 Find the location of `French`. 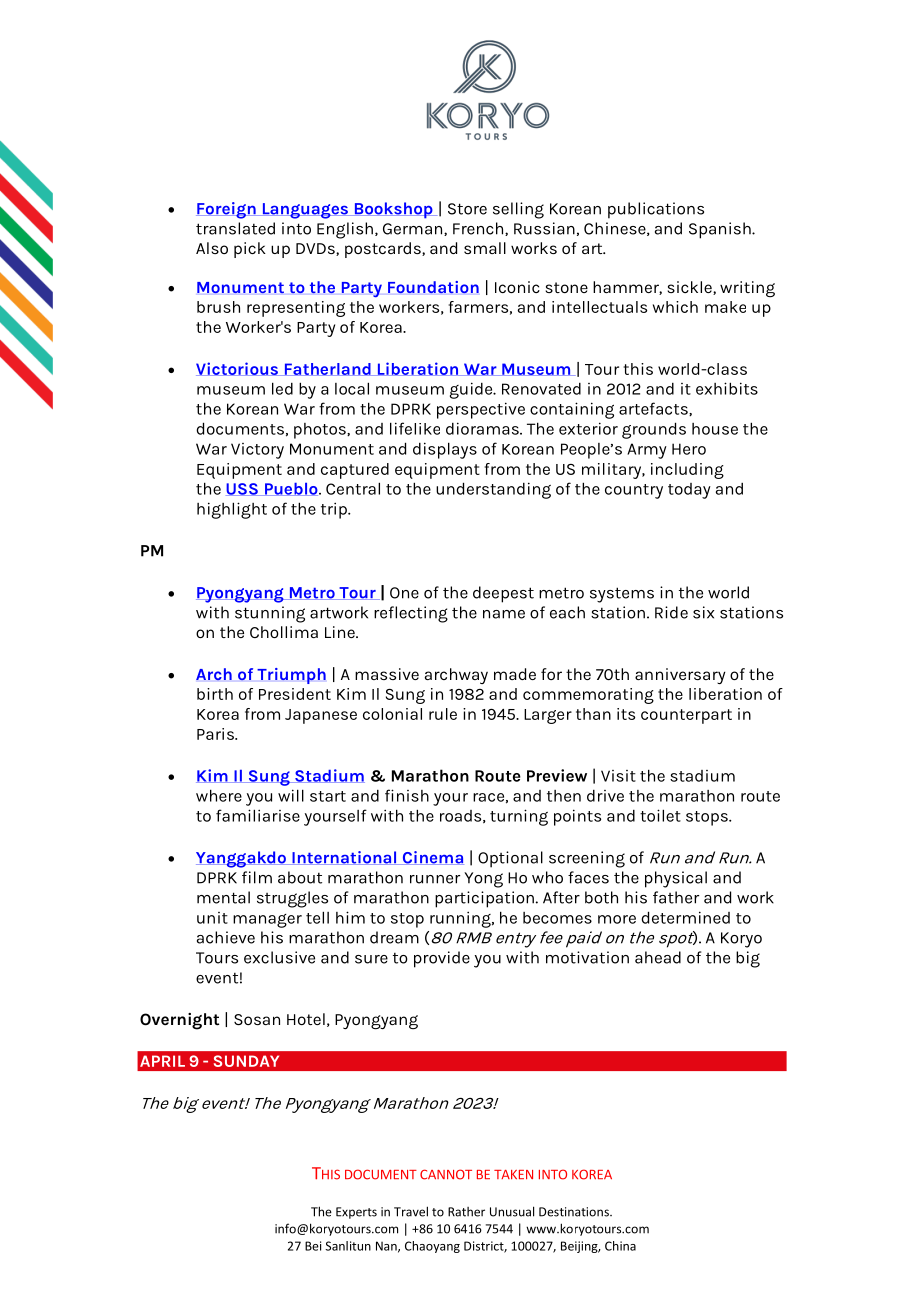

French is located at coordinates (479, 229).
